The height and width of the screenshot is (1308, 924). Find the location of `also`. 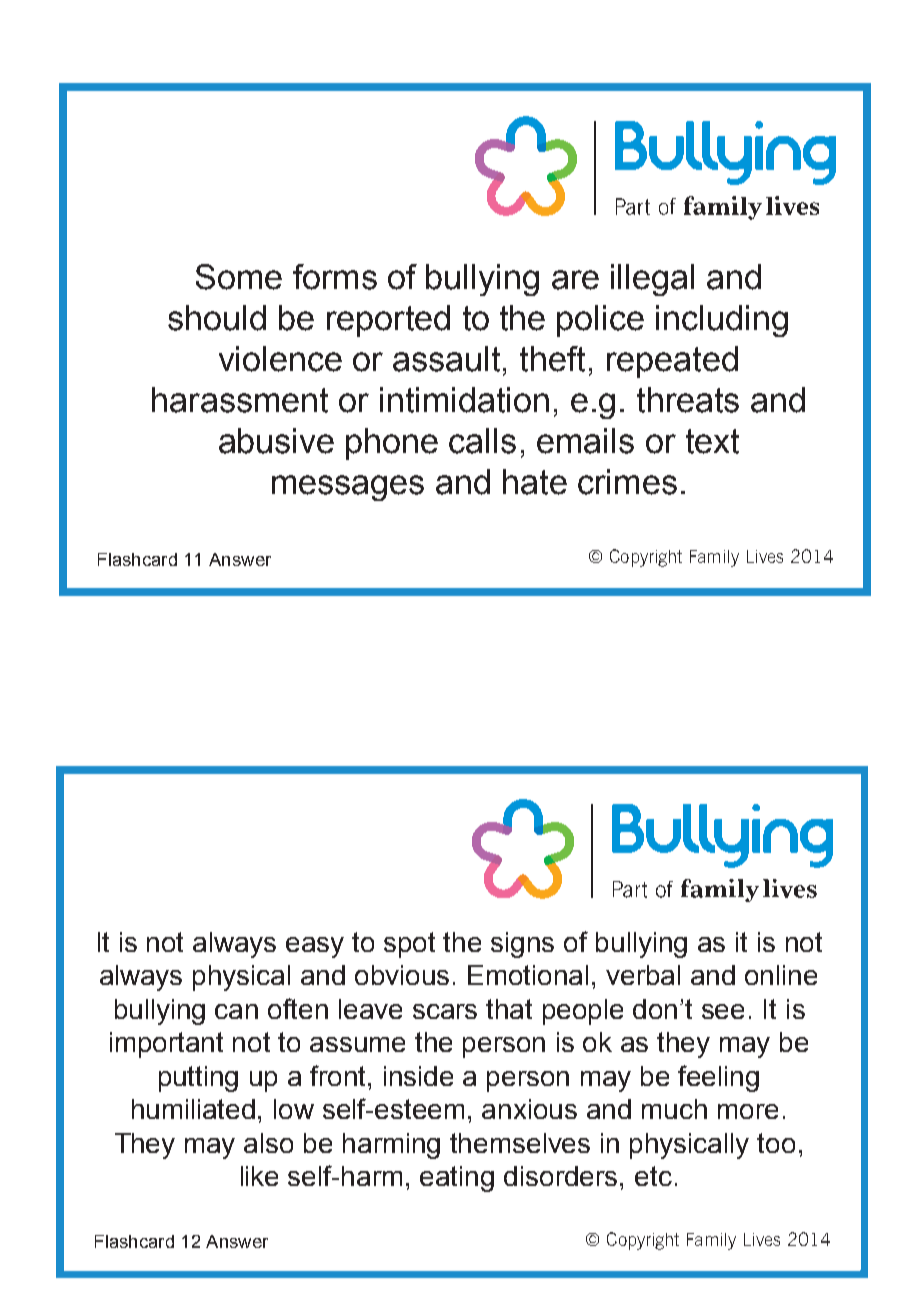

also is located at coordinates (268, 1143).
